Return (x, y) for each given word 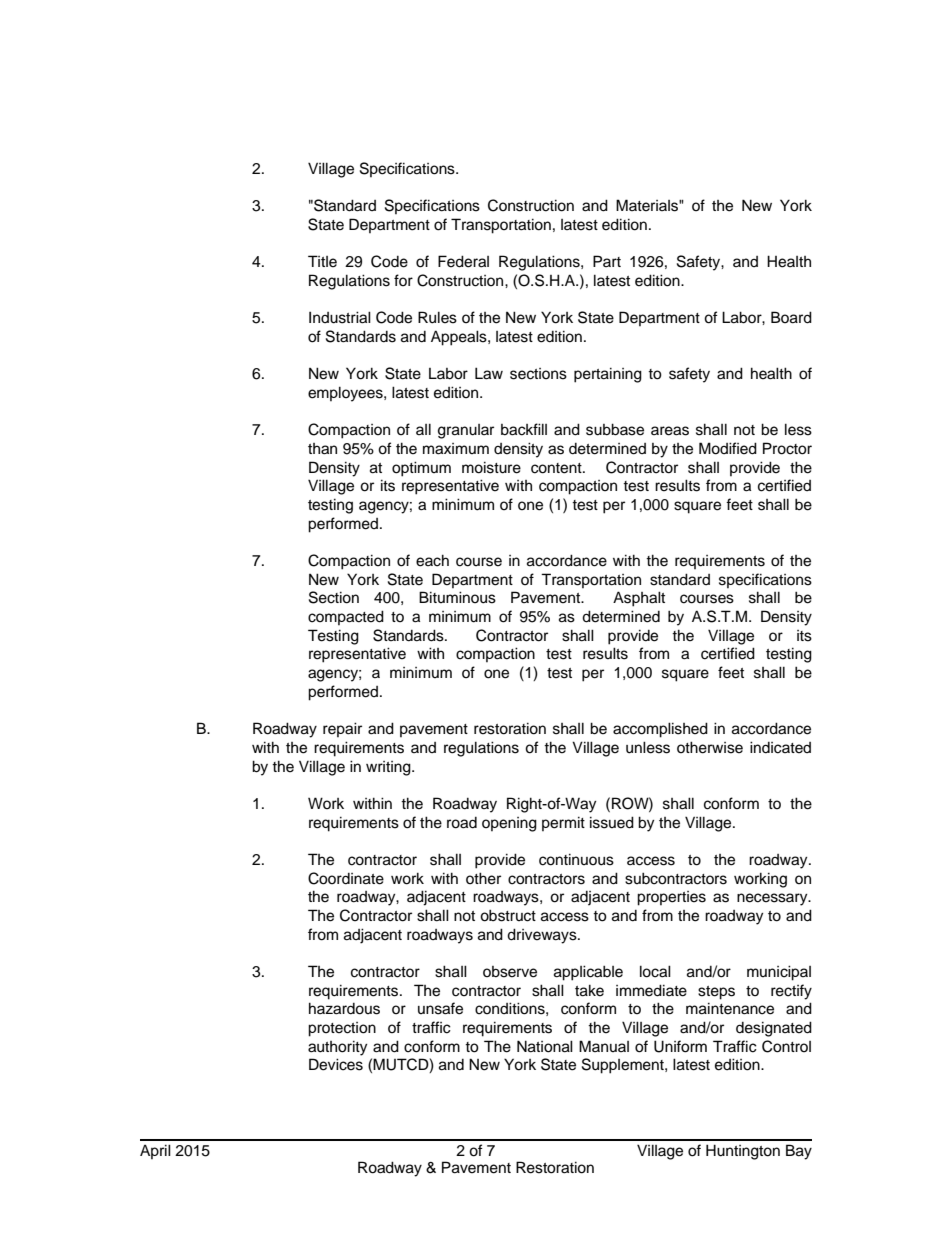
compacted (346, 617)
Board (791, 317)
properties (671, 898)
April (155, 1151)
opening (509, 824)
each (432, 560)
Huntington (743, 1152)
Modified (728, 448)
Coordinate (346, 878)
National (545, 1046)
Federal (463, 261)
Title (322, 261)
